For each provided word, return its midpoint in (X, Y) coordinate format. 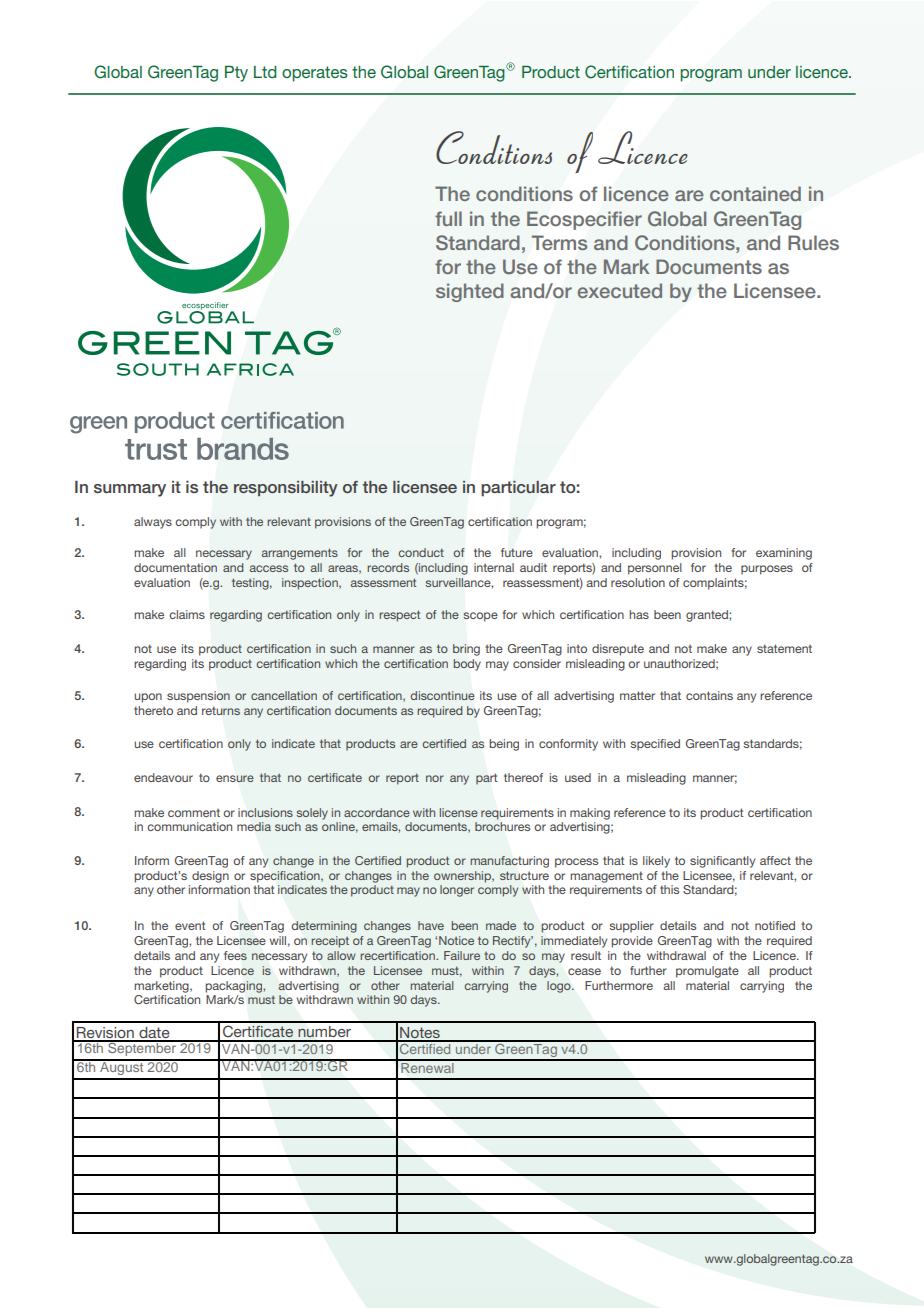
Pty (236, 74)
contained (755, 193)
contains (709, 695)
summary (130, 490)
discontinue (442, 695)
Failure (462, 955)
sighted (470, 292)
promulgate (707, 972)
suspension (198, 697)
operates (315, 74)
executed (620, 290)
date (154, 1034)
